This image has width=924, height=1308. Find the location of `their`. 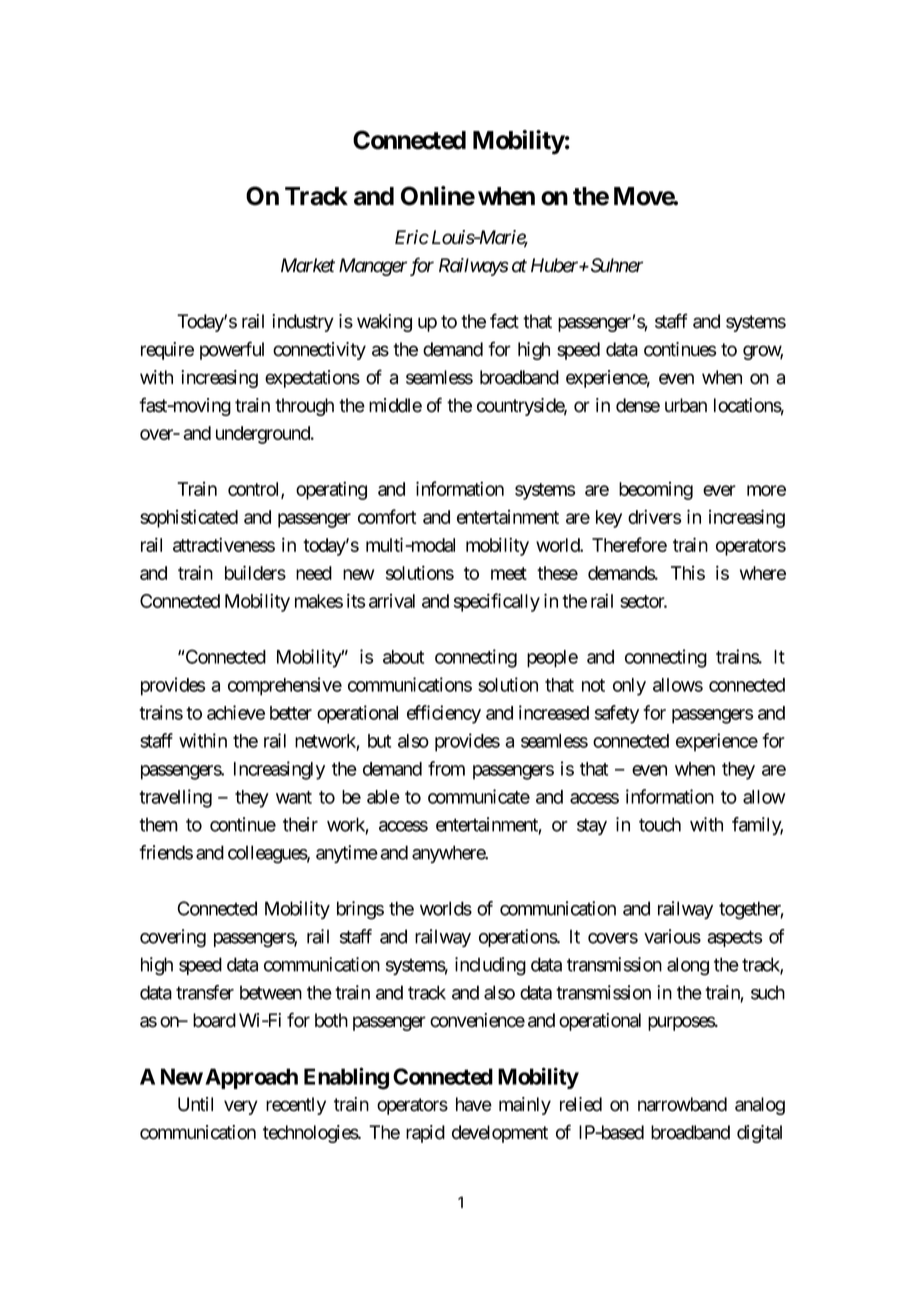

their is located at coordinates (300, 824).
